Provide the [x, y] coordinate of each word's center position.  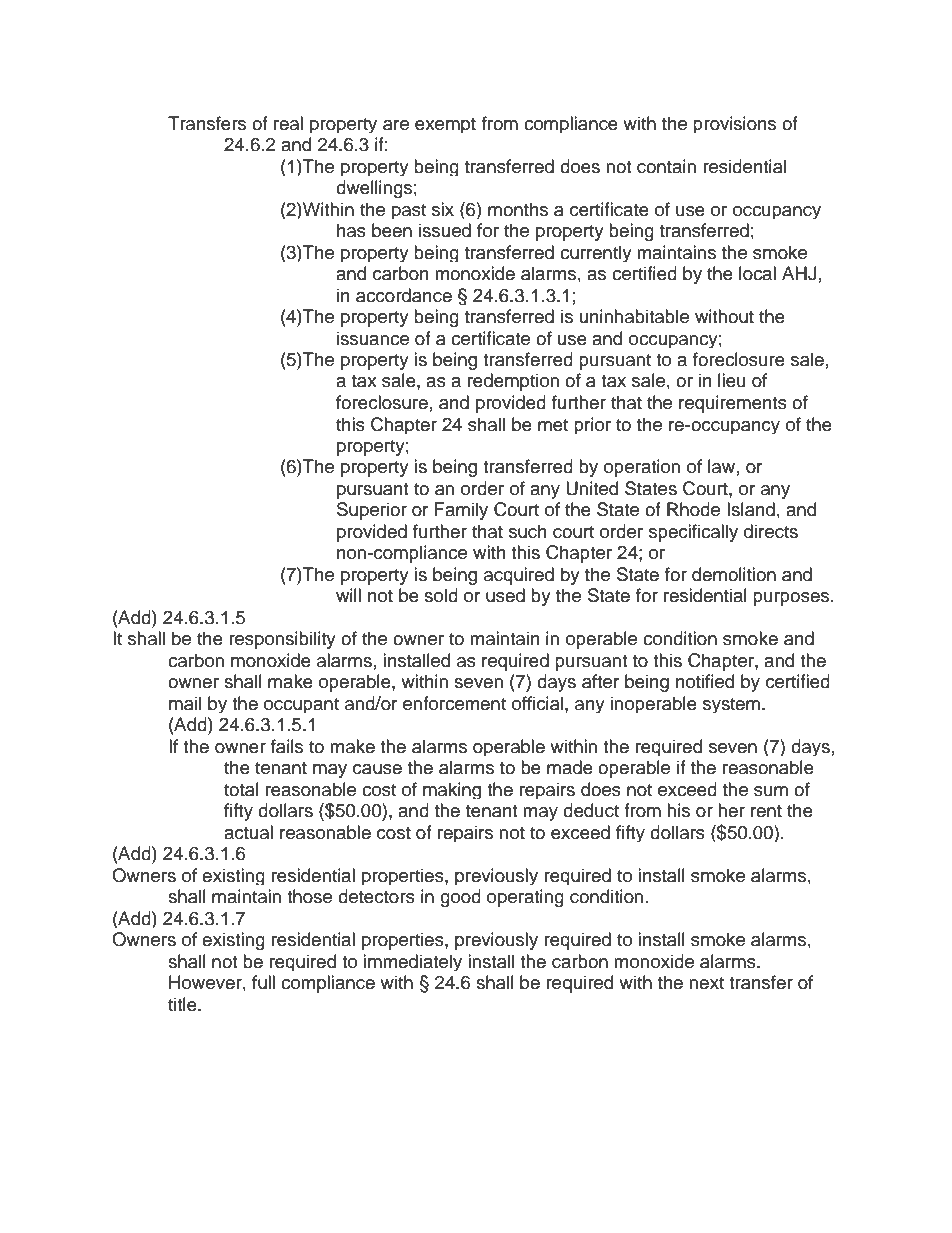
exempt [445, 125]
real [288, 123]
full [263, 982]
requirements [733, 404]
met [553, 425]
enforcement [454, 703]
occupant [301, 705]
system [731, 705]
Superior [372, 511]
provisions [734, 124]
